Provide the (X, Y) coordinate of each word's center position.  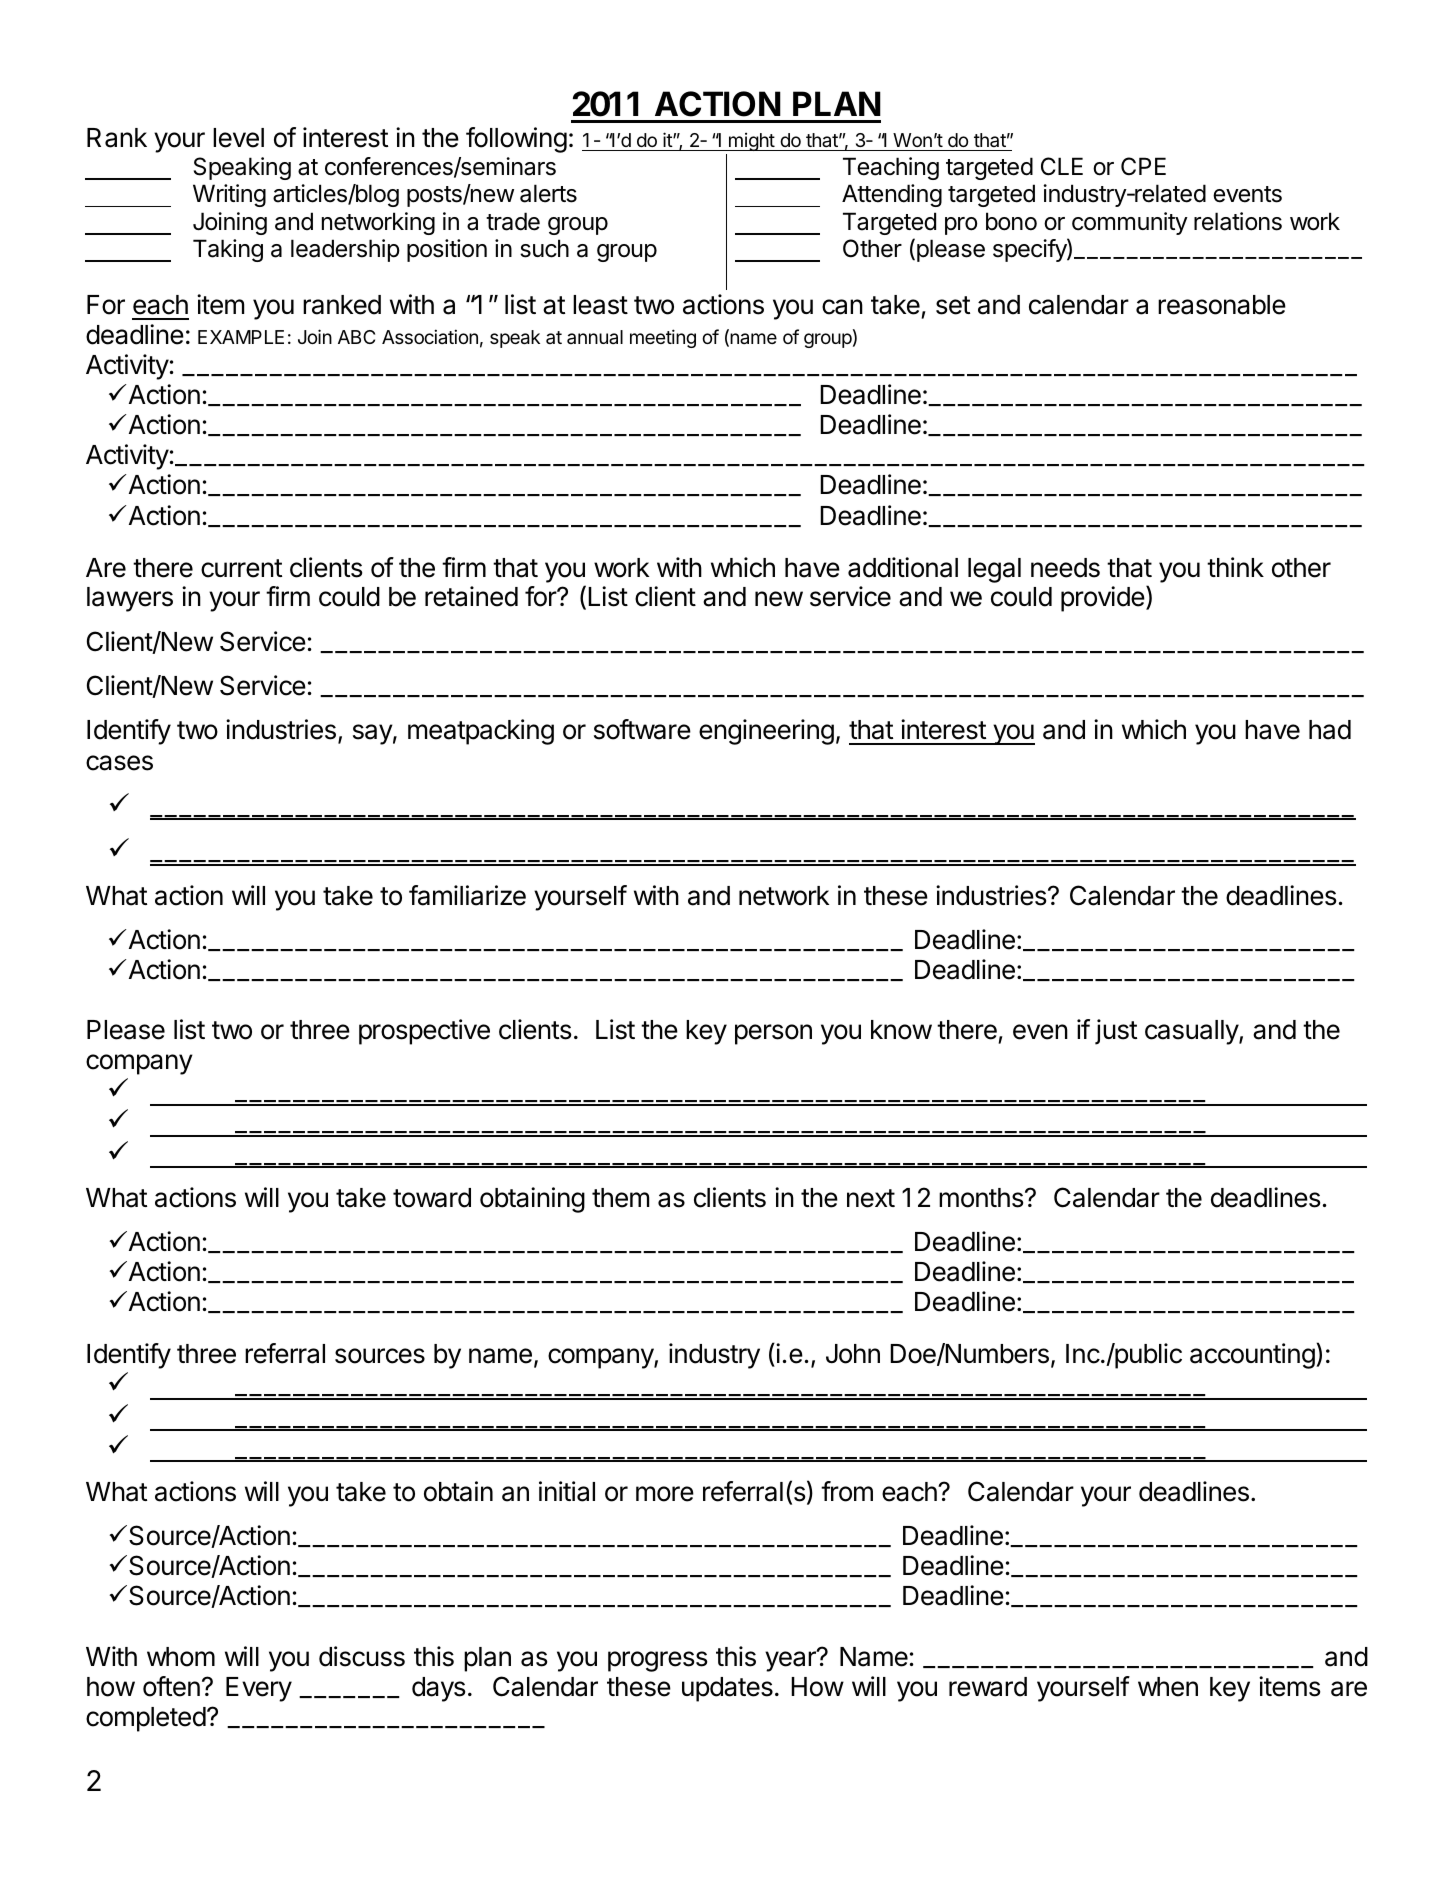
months (981, 1198)
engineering (766, 732)
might (751, 144)
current (241, 568)
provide (1103, 599)
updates (727, 1689)
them (620, 1198)
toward (432, 1198)
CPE (1143, 166)
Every (259, 1689)
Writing (229, 195)
